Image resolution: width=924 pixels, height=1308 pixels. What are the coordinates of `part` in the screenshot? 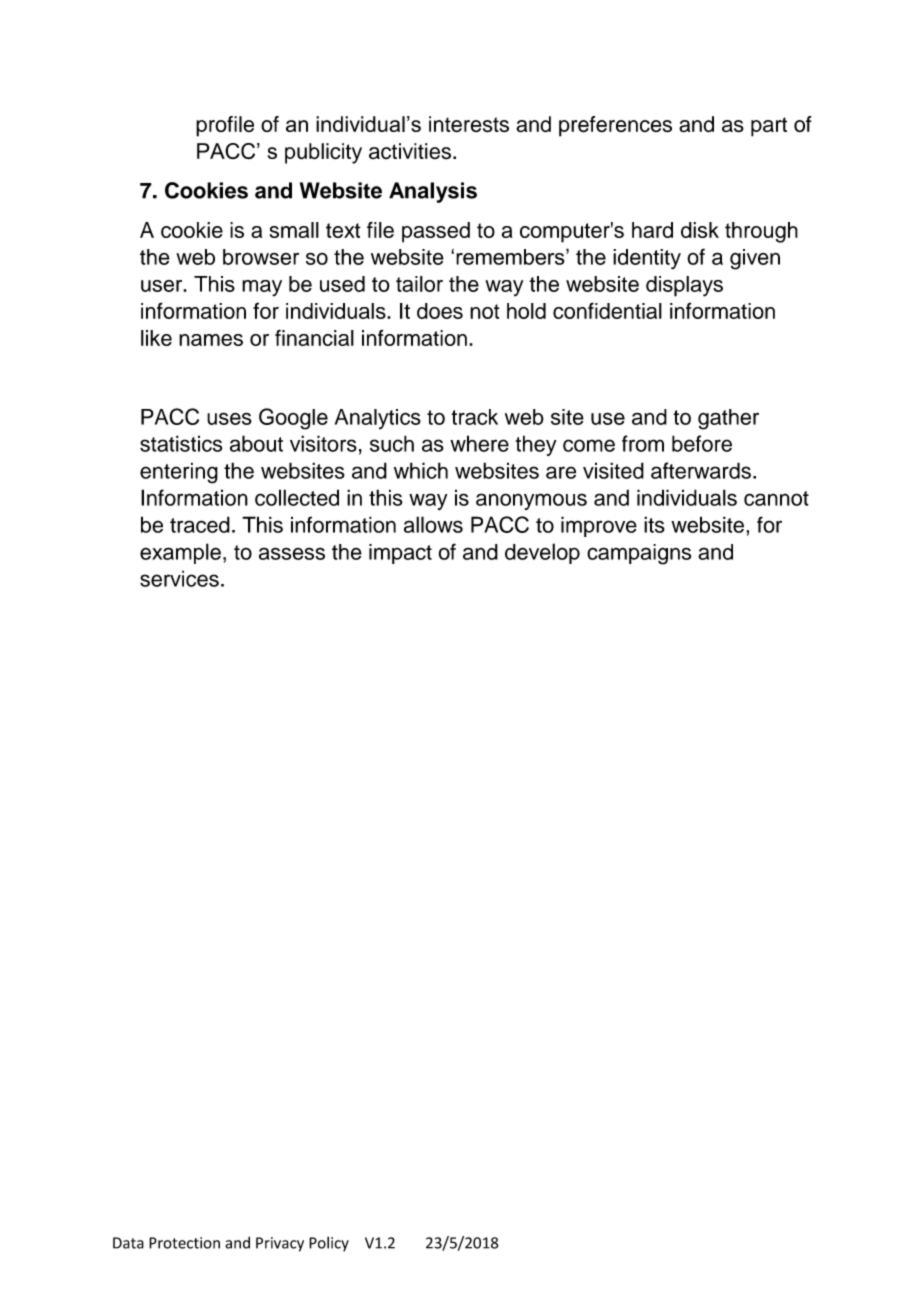 It's located at (769, 127).
